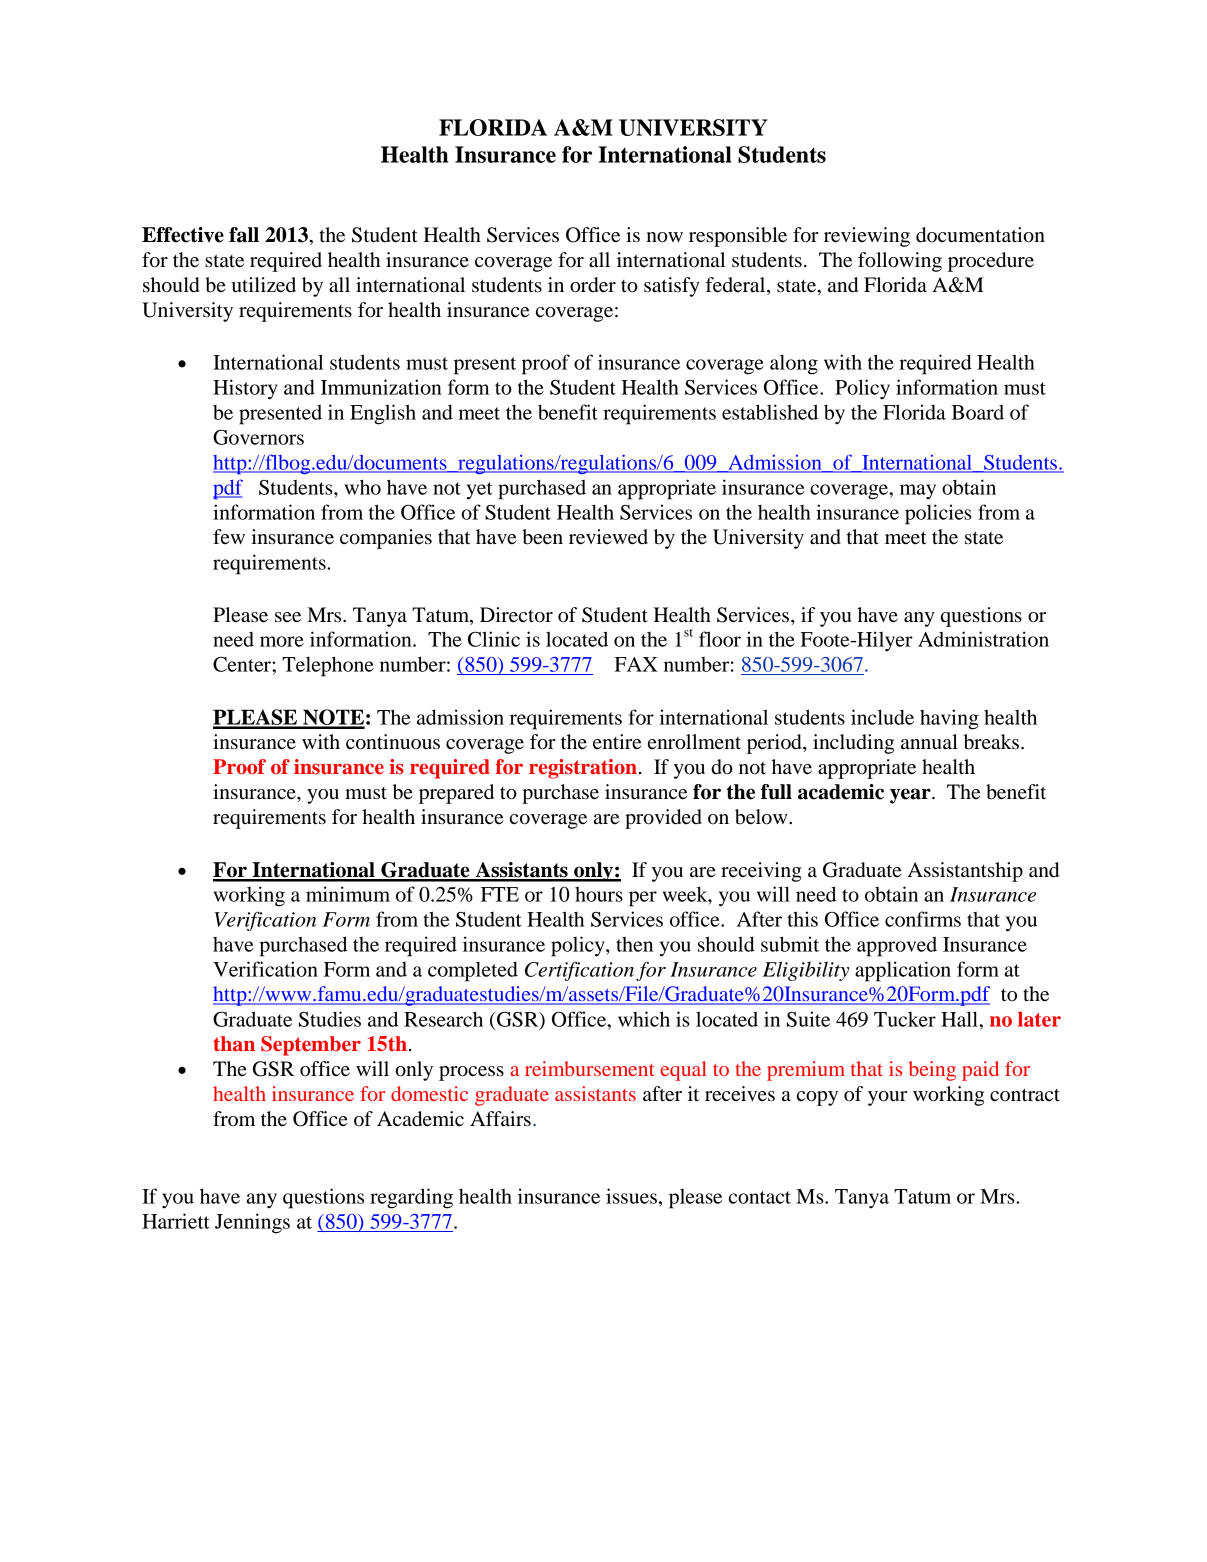 This screenshot has width=1207, height=1562. I want to click on having, so click(949, 719).
